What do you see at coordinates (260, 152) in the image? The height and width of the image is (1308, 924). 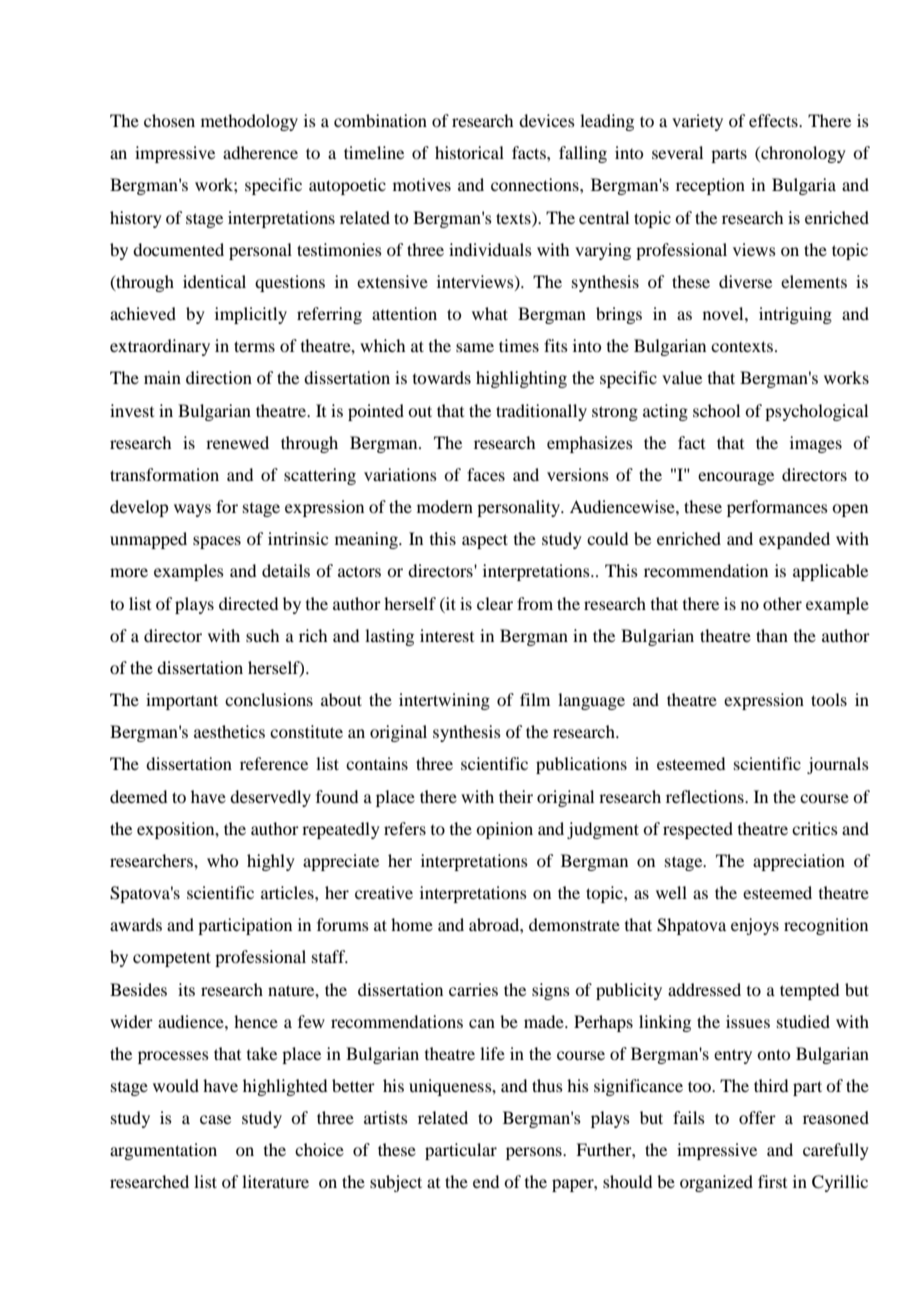 I see `adherence` at bounding box center [260, 152].
